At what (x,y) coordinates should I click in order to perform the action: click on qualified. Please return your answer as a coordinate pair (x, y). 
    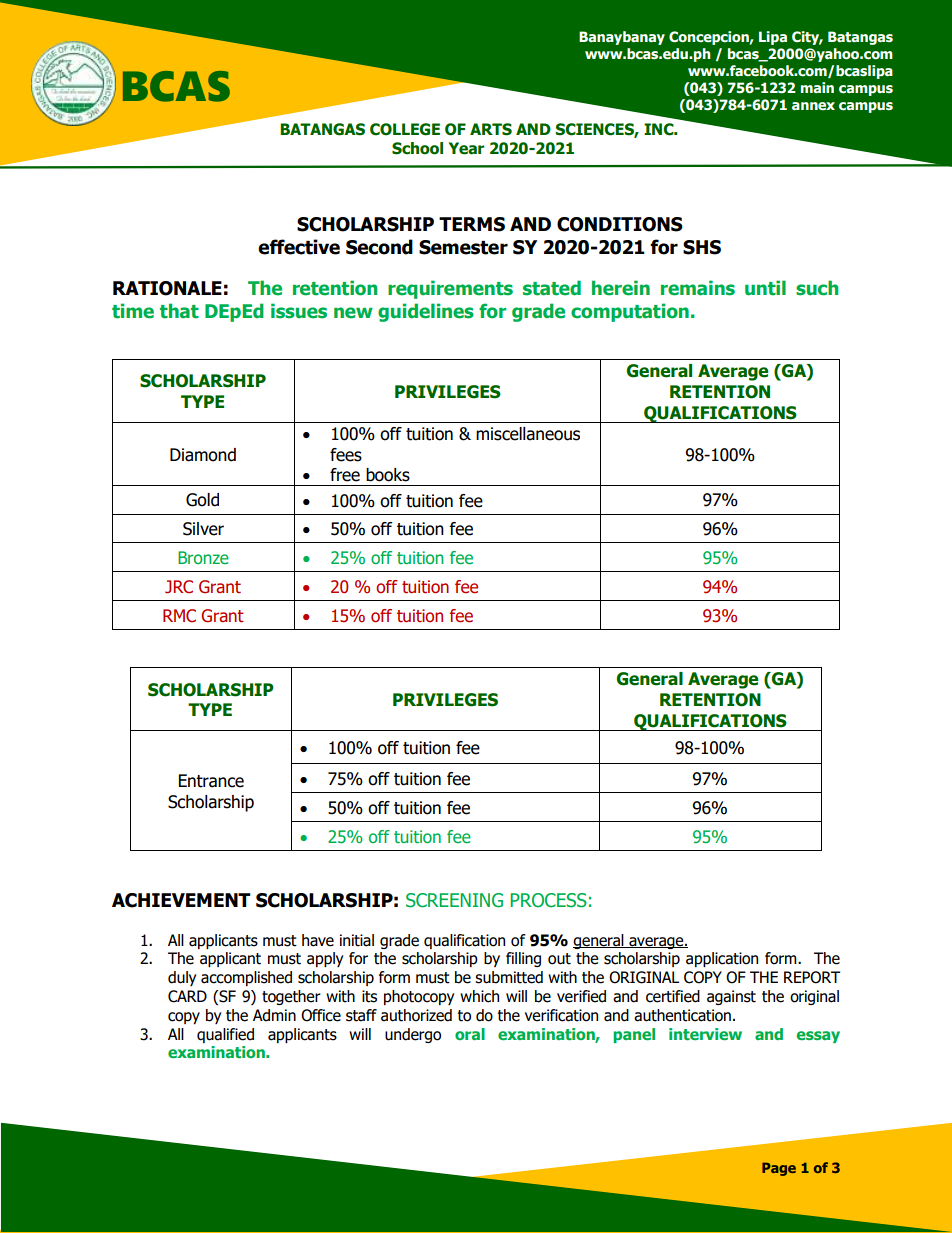
    Looking at the image, I should click on (225, 1035).
